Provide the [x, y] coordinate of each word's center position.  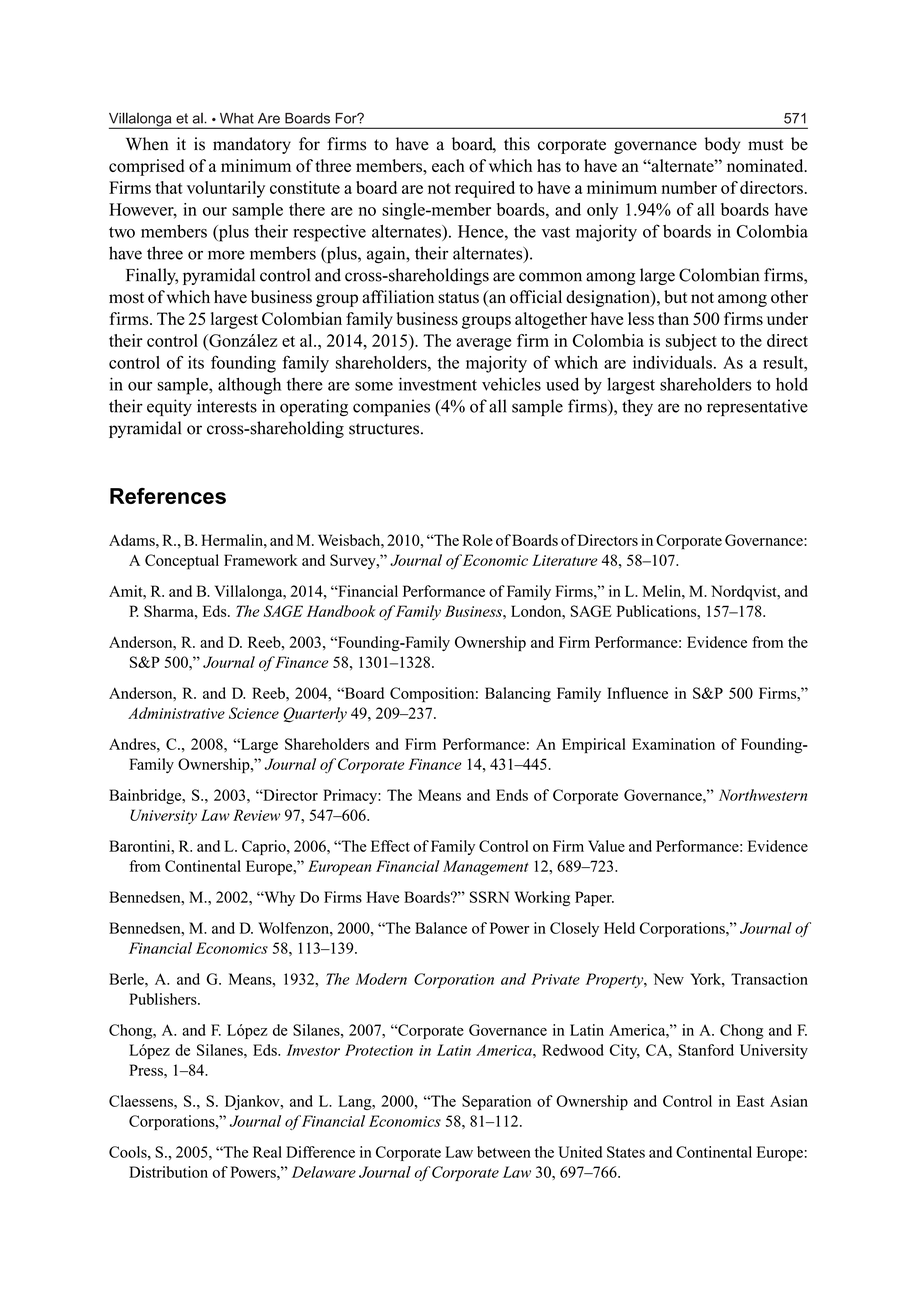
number [689, 187]
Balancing [518, 695]
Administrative [176, 713]
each [448, 165]
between [504, 1152]
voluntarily [226, 189]
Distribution [168, 1172]
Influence [637, 693]
